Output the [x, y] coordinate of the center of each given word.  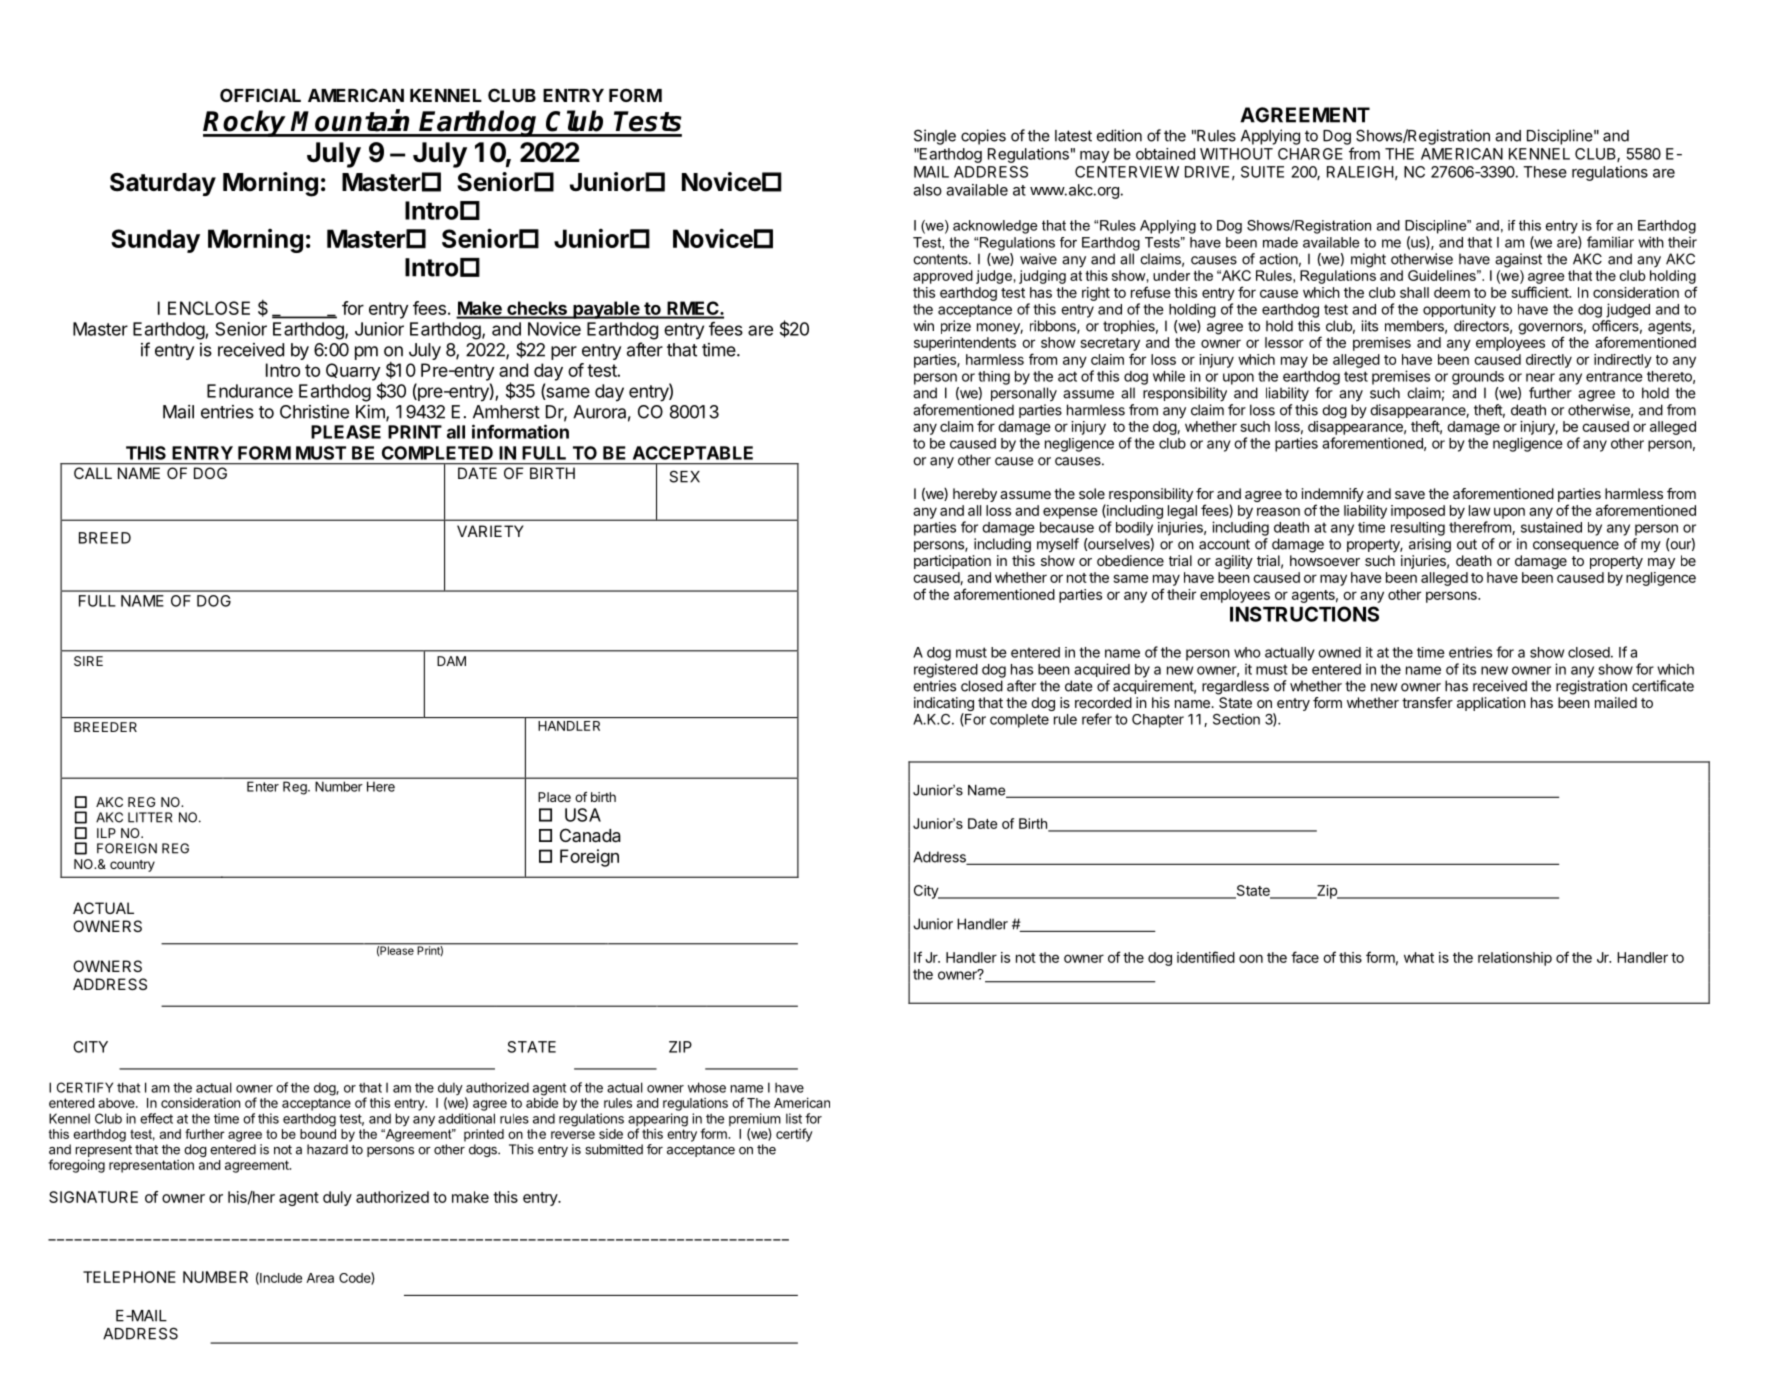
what [1419, 957]
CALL [93, 473]
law [1480, 510]
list [794, 1118]
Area [320, 1278]
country [132, 866]
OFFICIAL [260, 95]
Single [935, 137]
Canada [590, 835]
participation [952, 562]
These [1545, 172]
